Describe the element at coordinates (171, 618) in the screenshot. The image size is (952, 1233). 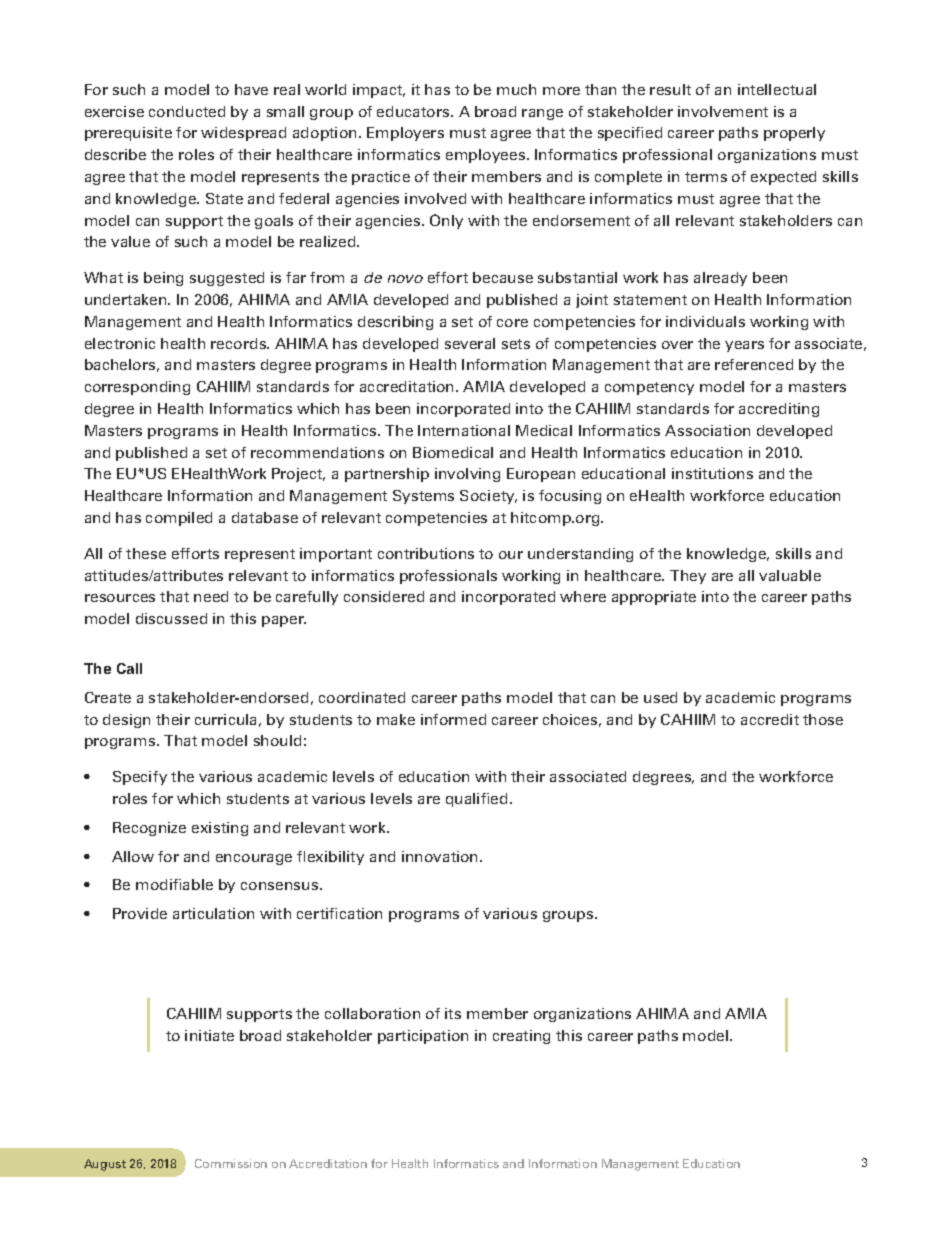
I see `discussed` at that location.
